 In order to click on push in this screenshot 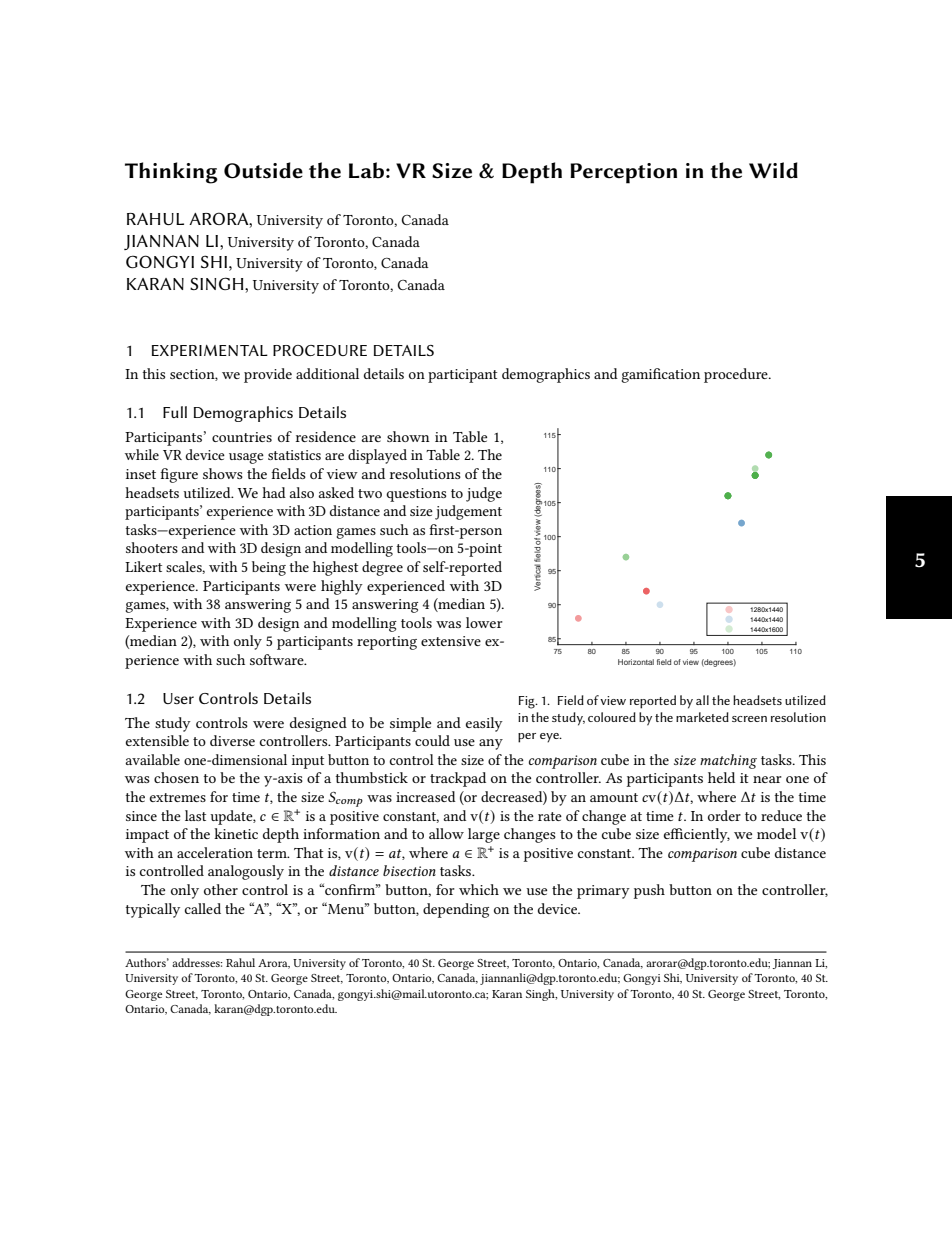, I will do `click(649, 891)`.
